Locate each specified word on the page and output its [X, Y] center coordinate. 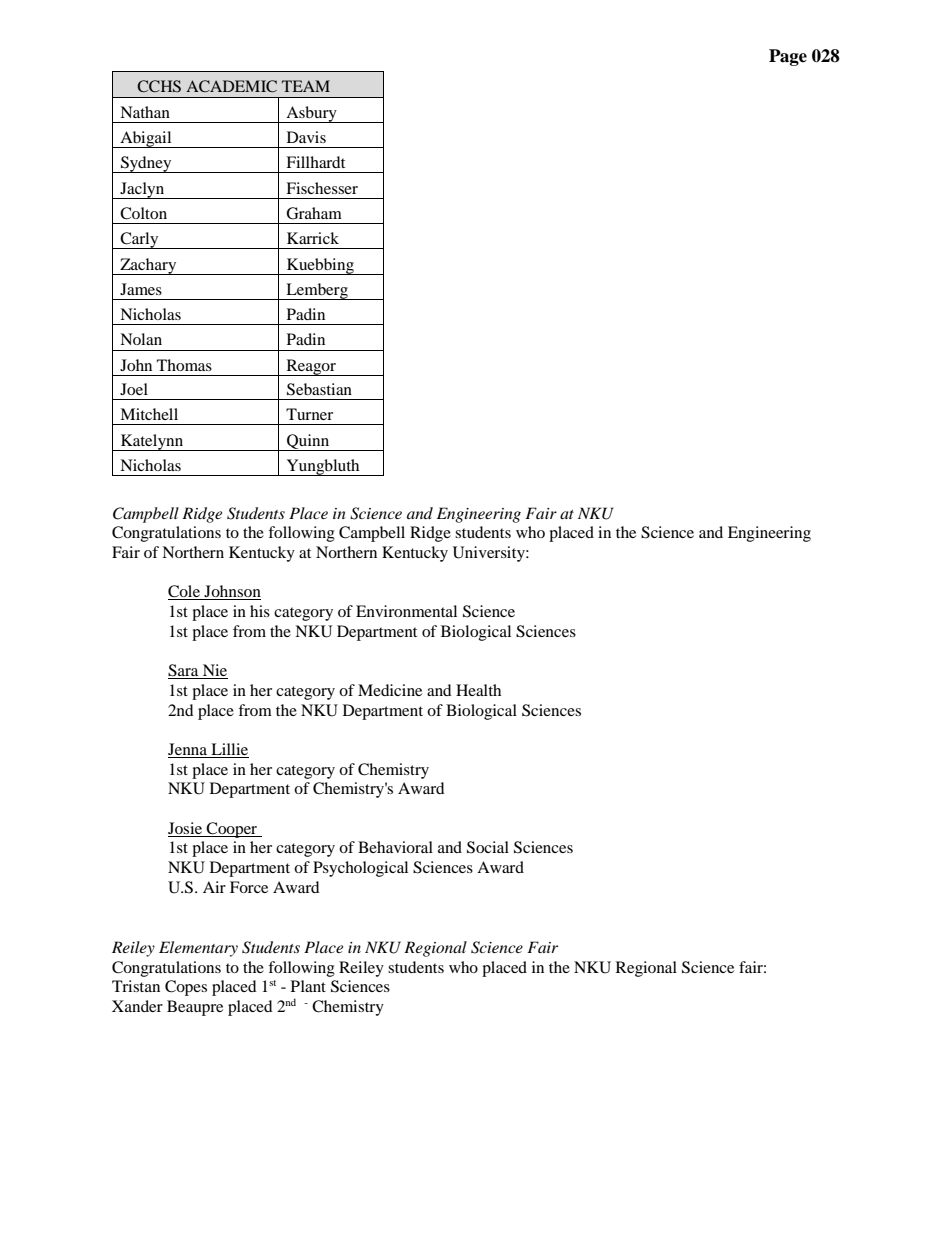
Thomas [184, 365]
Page [788, 57]
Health [478, 690]
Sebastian [319, 389]
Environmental [406, 611]
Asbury [311, 114]
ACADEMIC [231, 86]
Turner [309, 414]
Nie [214, 671]
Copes [186, 988]
